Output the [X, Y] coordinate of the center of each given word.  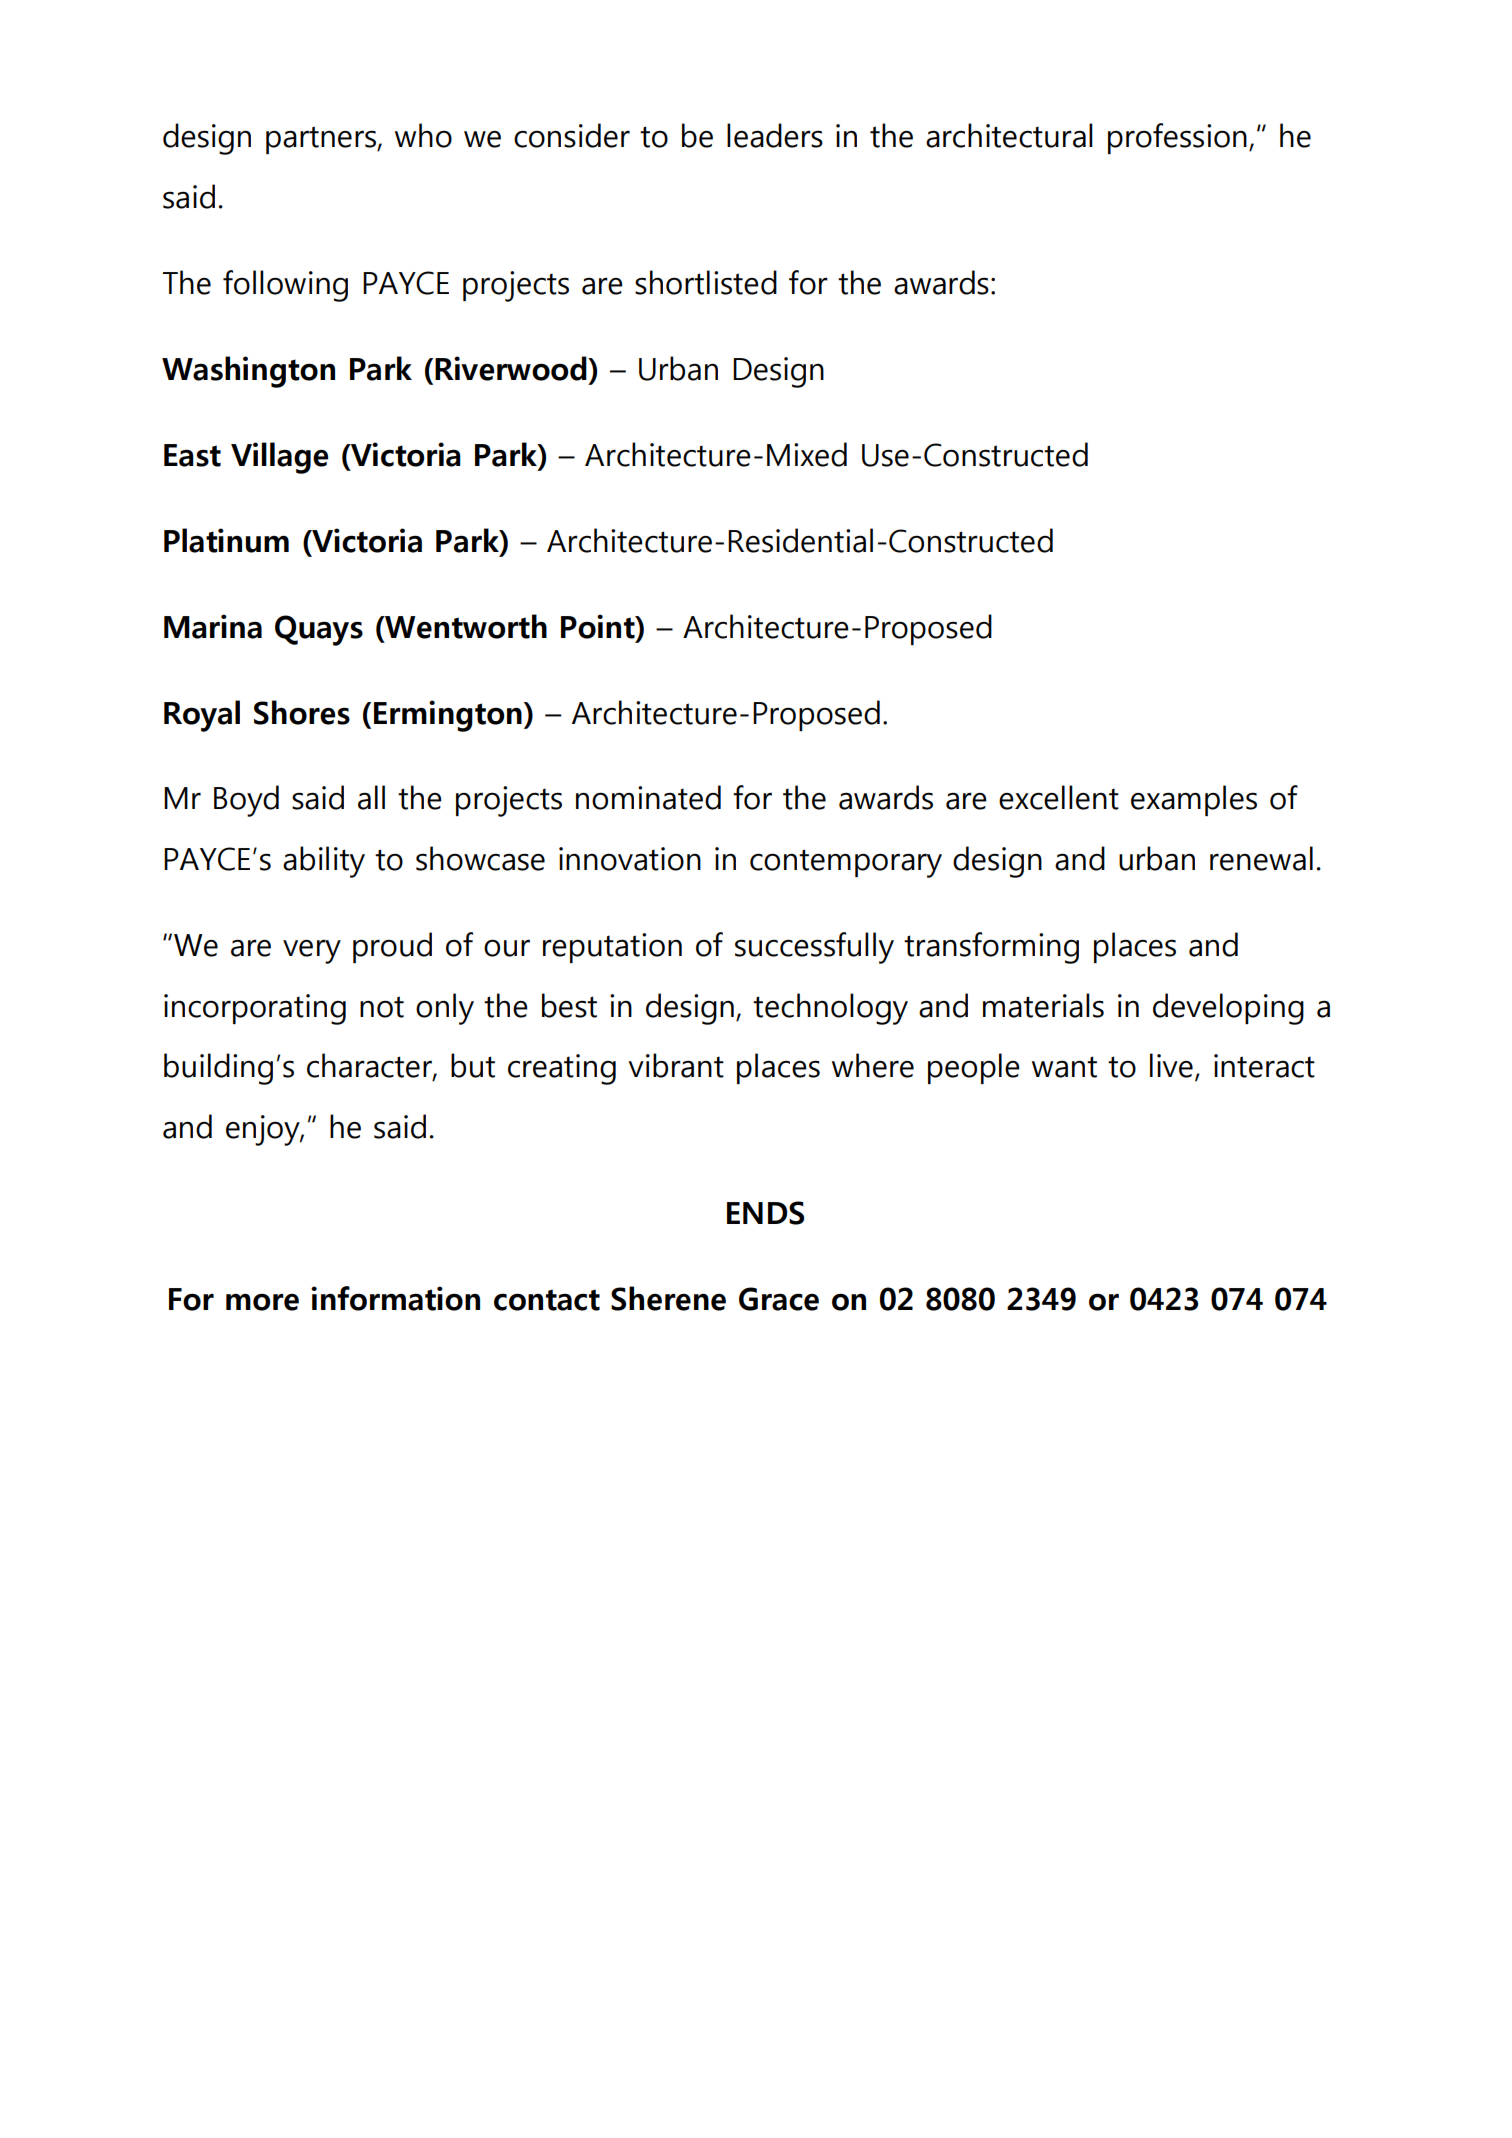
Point [599, 627]
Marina [213, 626]
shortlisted [706, 282]
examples [1194, 800]
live [1171, 1065]
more [262, 1302]
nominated [648, 797]
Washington [248, 372]
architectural [1009, 135]
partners [322, 140]
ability [324, 862]
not [382, 1007]
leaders [775, 135]
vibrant [676, 1065]
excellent [1059, 797]
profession [1177, 138]
